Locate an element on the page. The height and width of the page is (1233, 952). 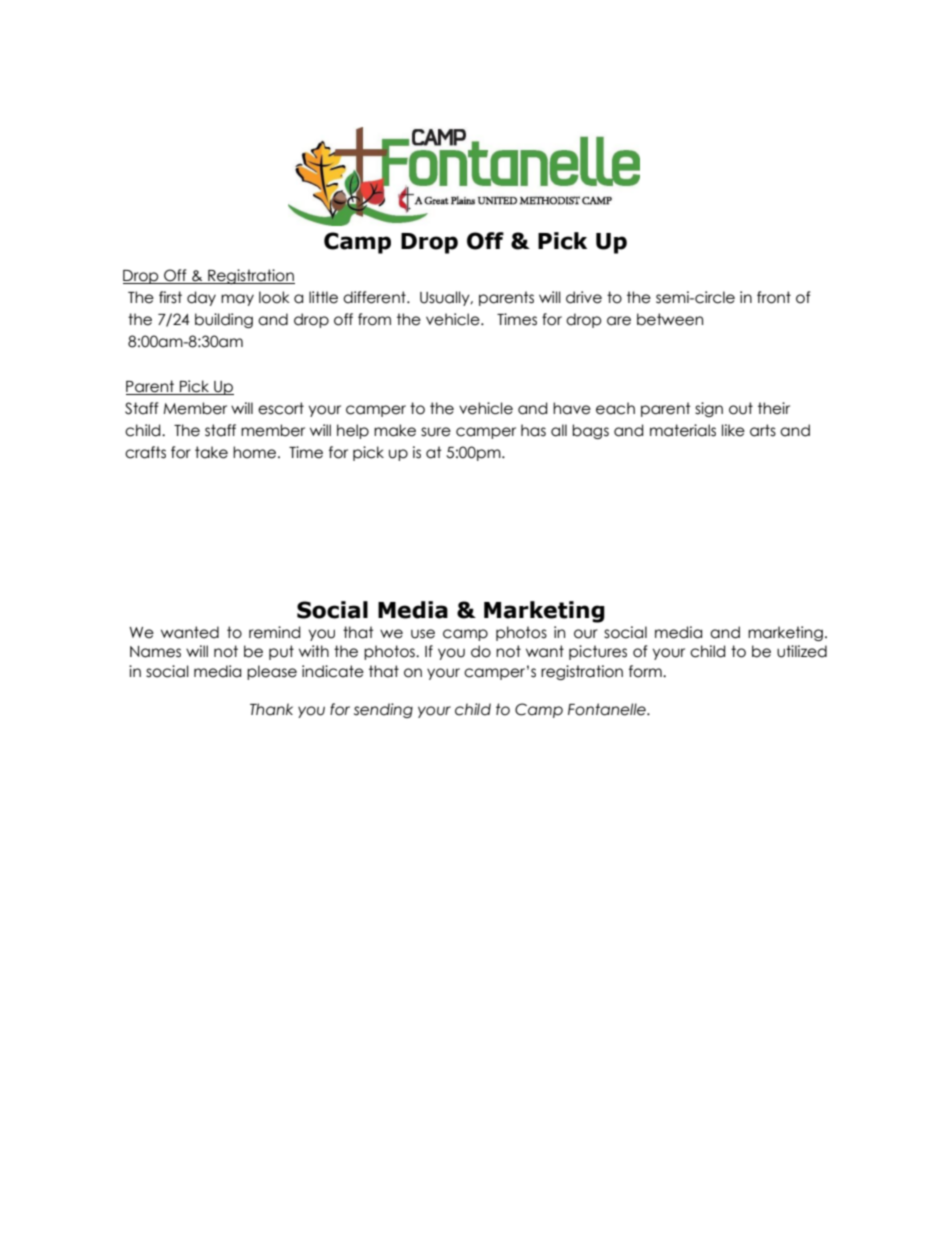
from is located at coordinates (374, 319).
